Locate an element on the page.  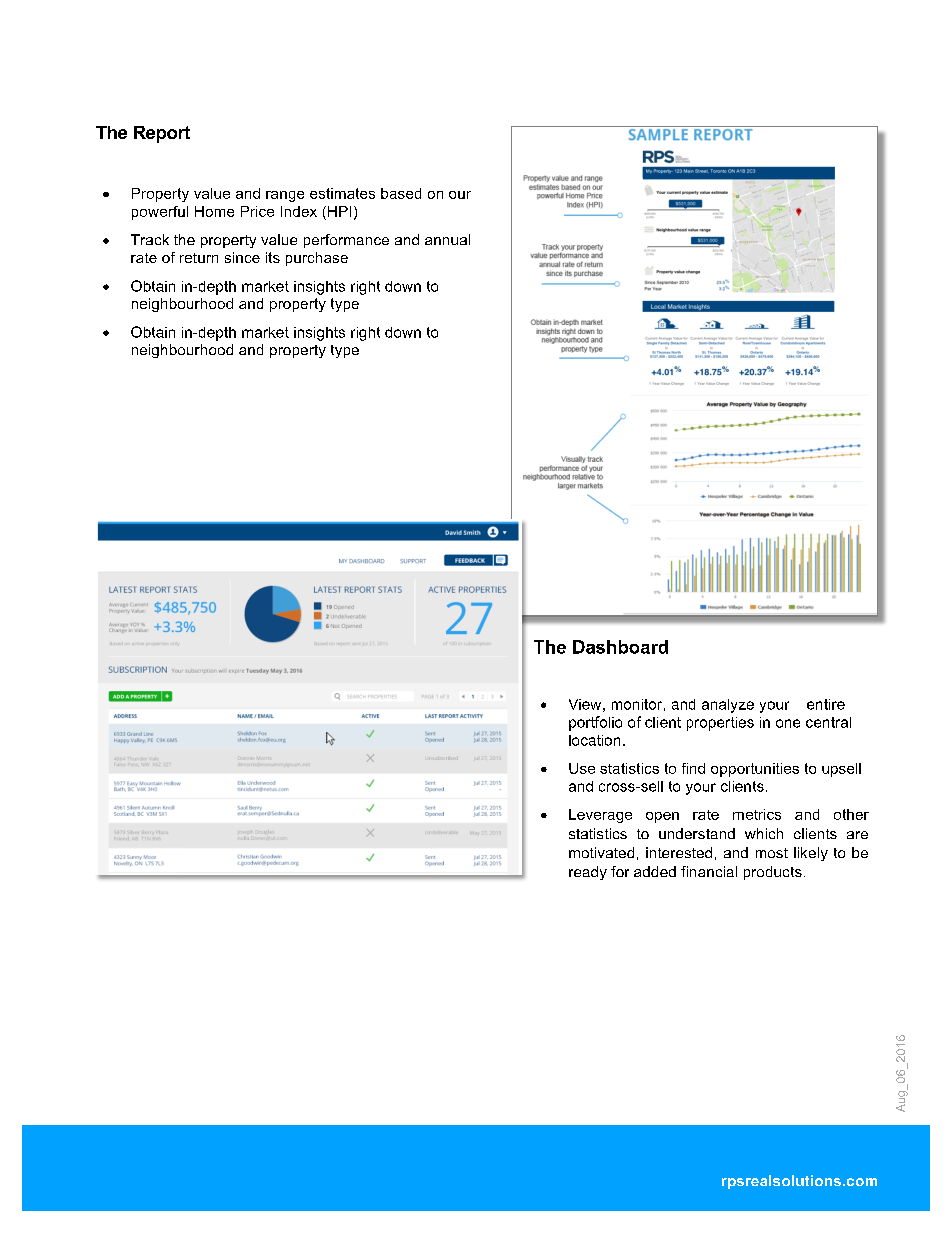
annual is located at coordinates (447, 239).
